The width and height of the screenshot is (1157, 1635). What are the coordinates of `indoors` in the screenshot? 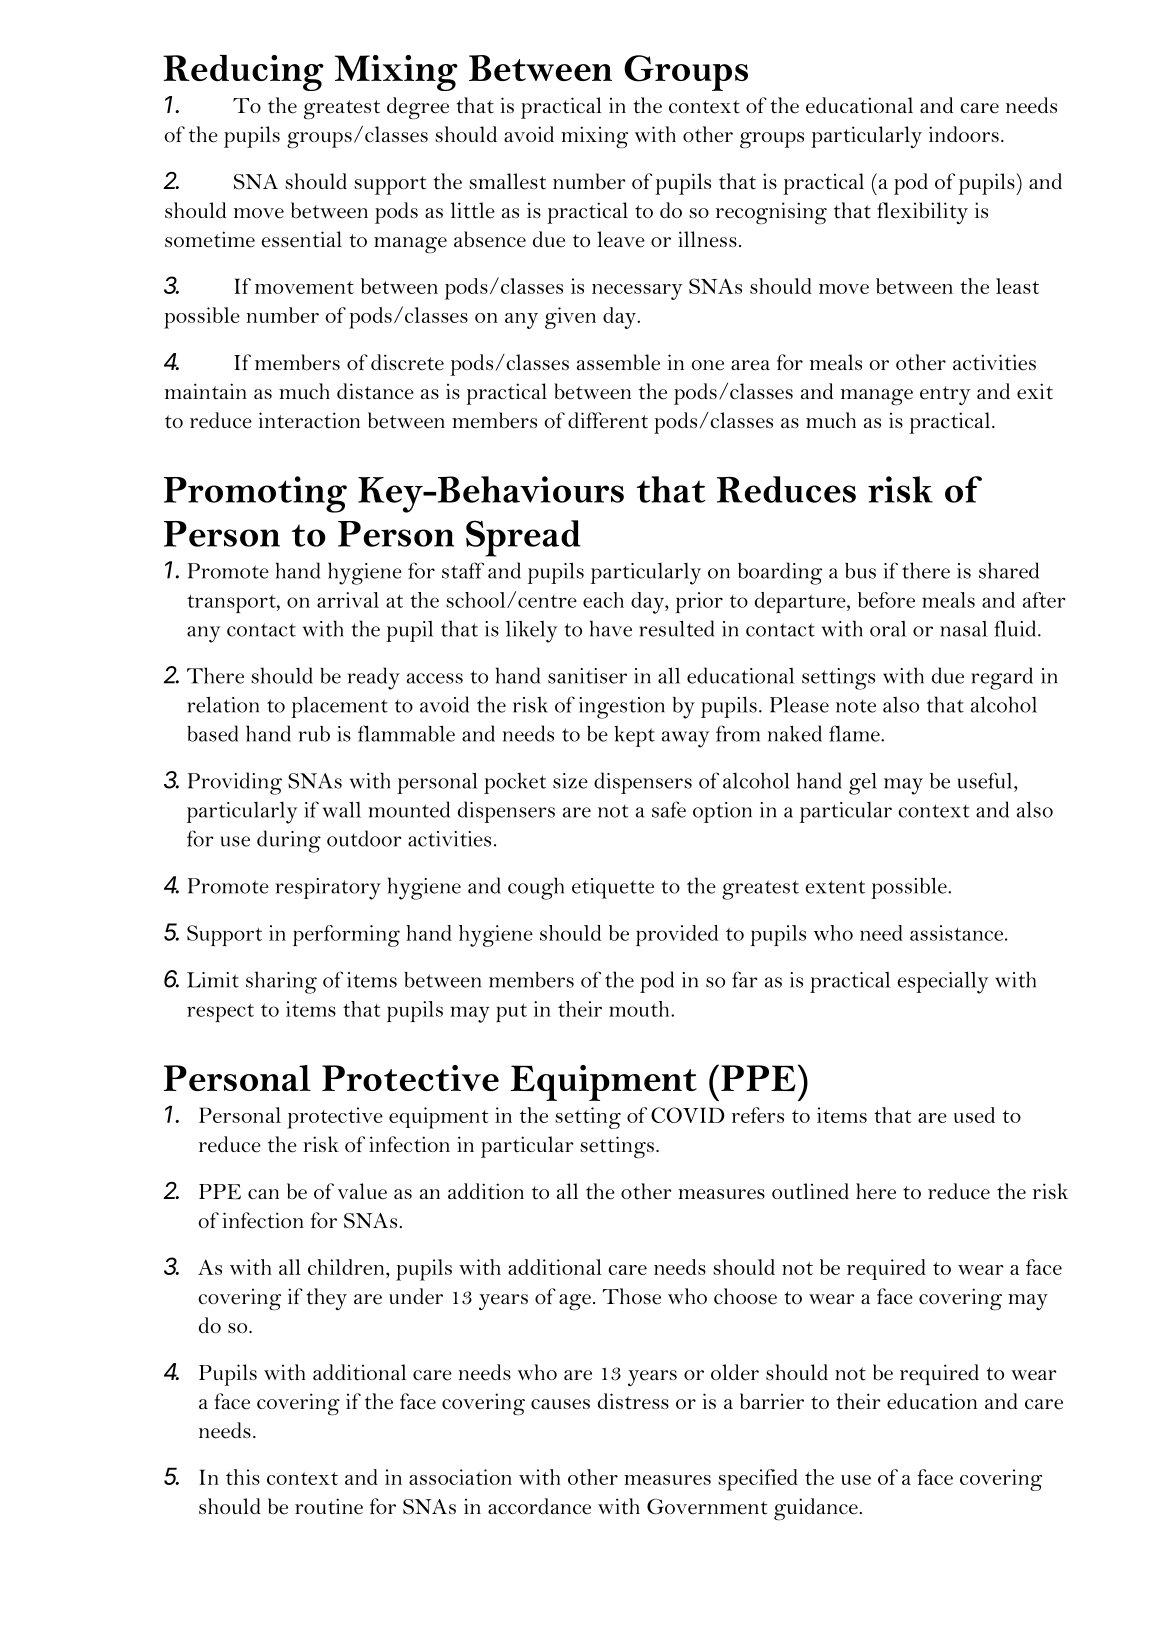 It's located at (964, 134).
